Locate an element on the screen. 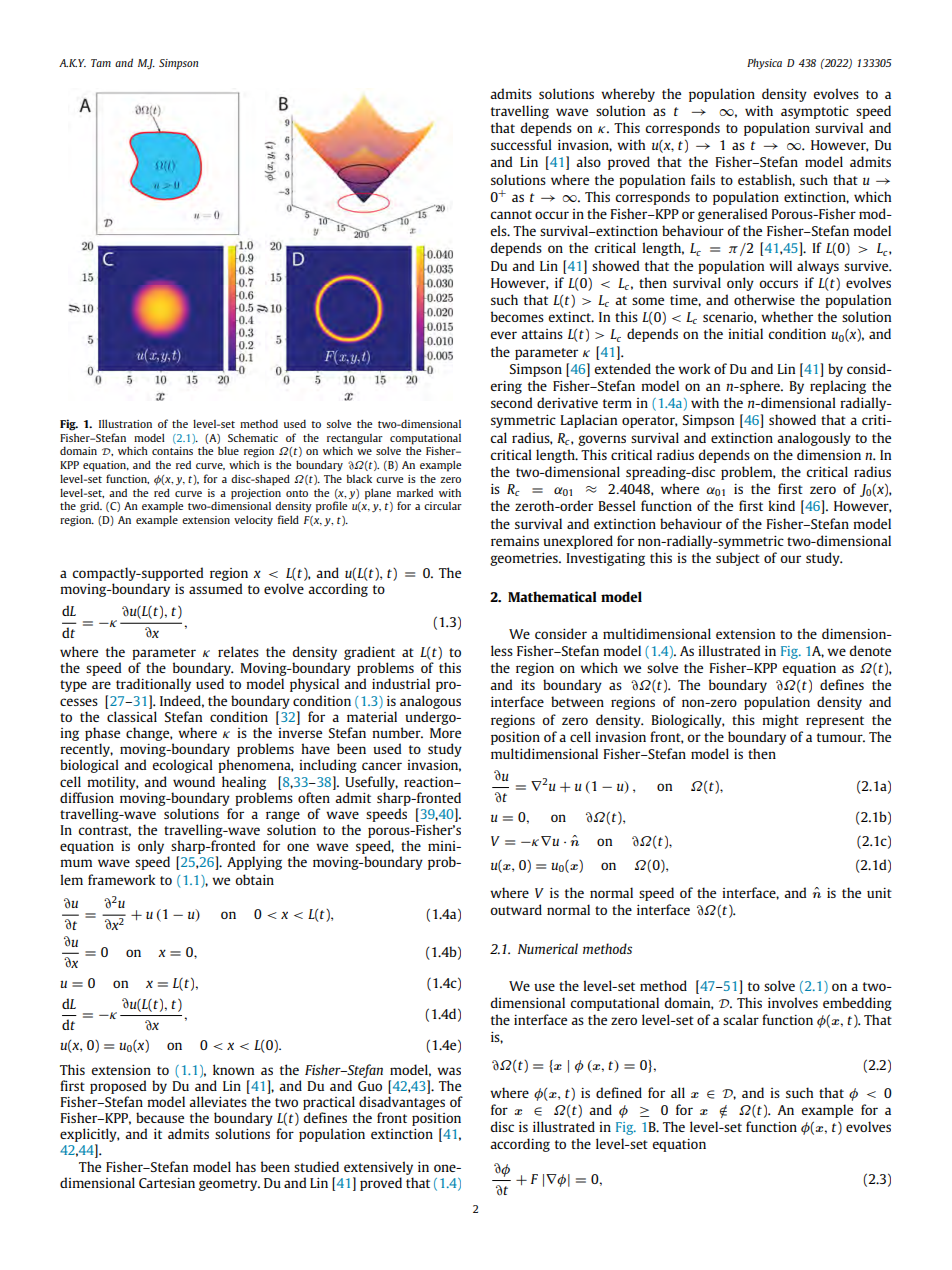  Illustration is located at coordinates (125, 423).
